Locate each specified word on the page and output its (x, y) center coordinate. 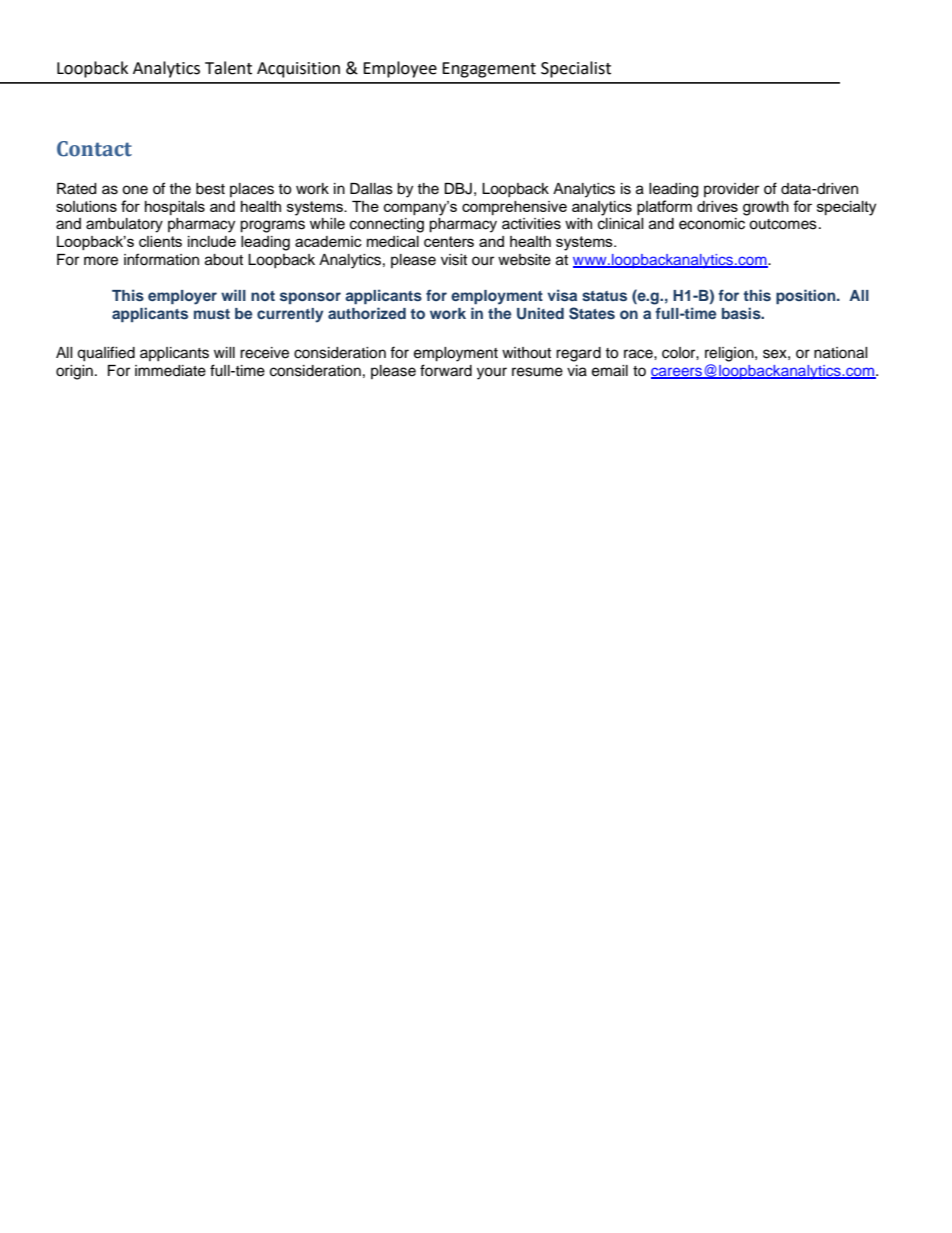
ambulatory (124, 225)
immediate (170, 371)
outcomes (783, 224)
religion (730, 354)
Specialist (576, 69)
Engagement (489, 70)
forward (446, 370)
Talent (228, 68)
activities (531, 224)
